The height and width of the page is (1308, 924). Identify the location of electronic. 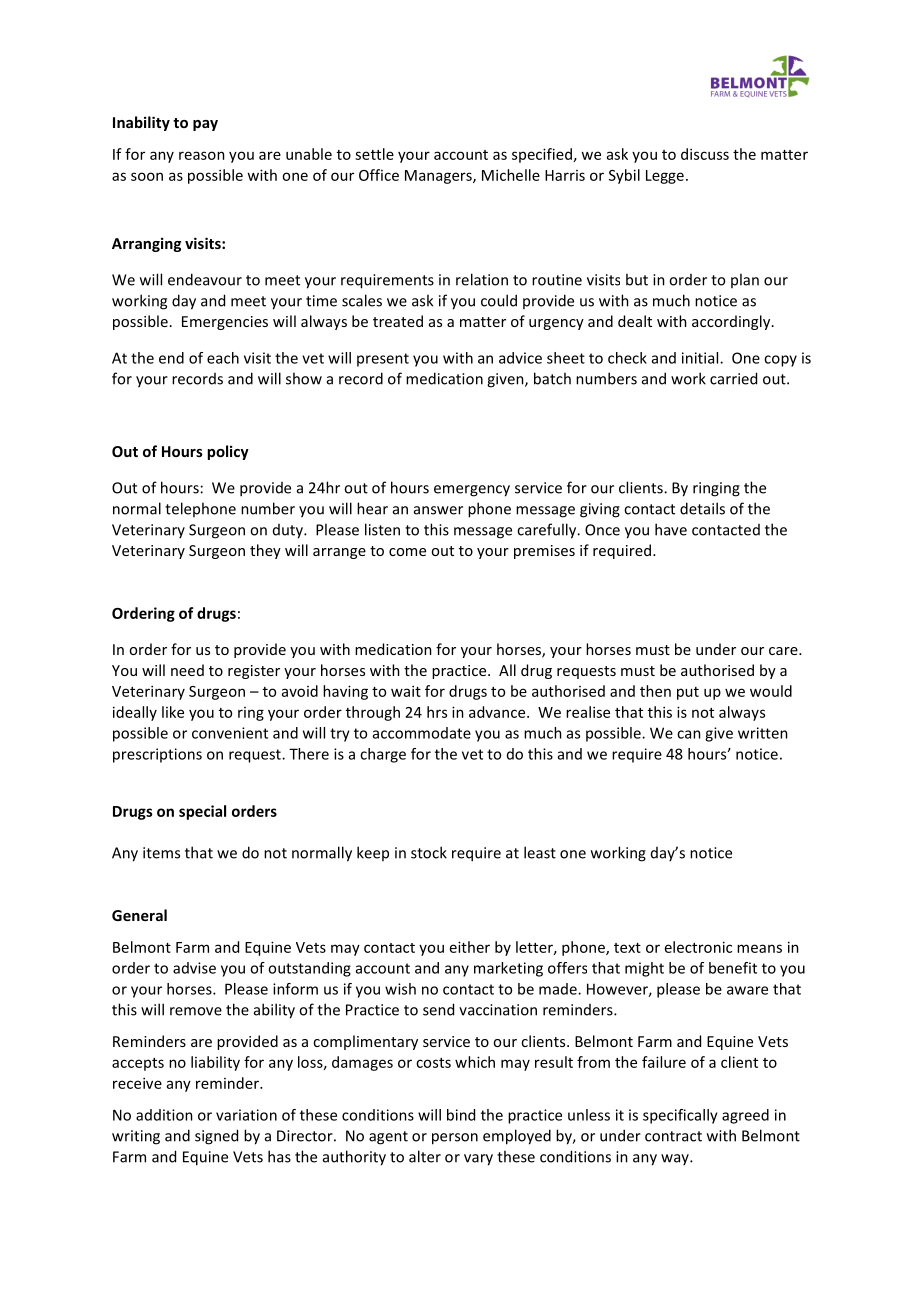
(698, 947).
